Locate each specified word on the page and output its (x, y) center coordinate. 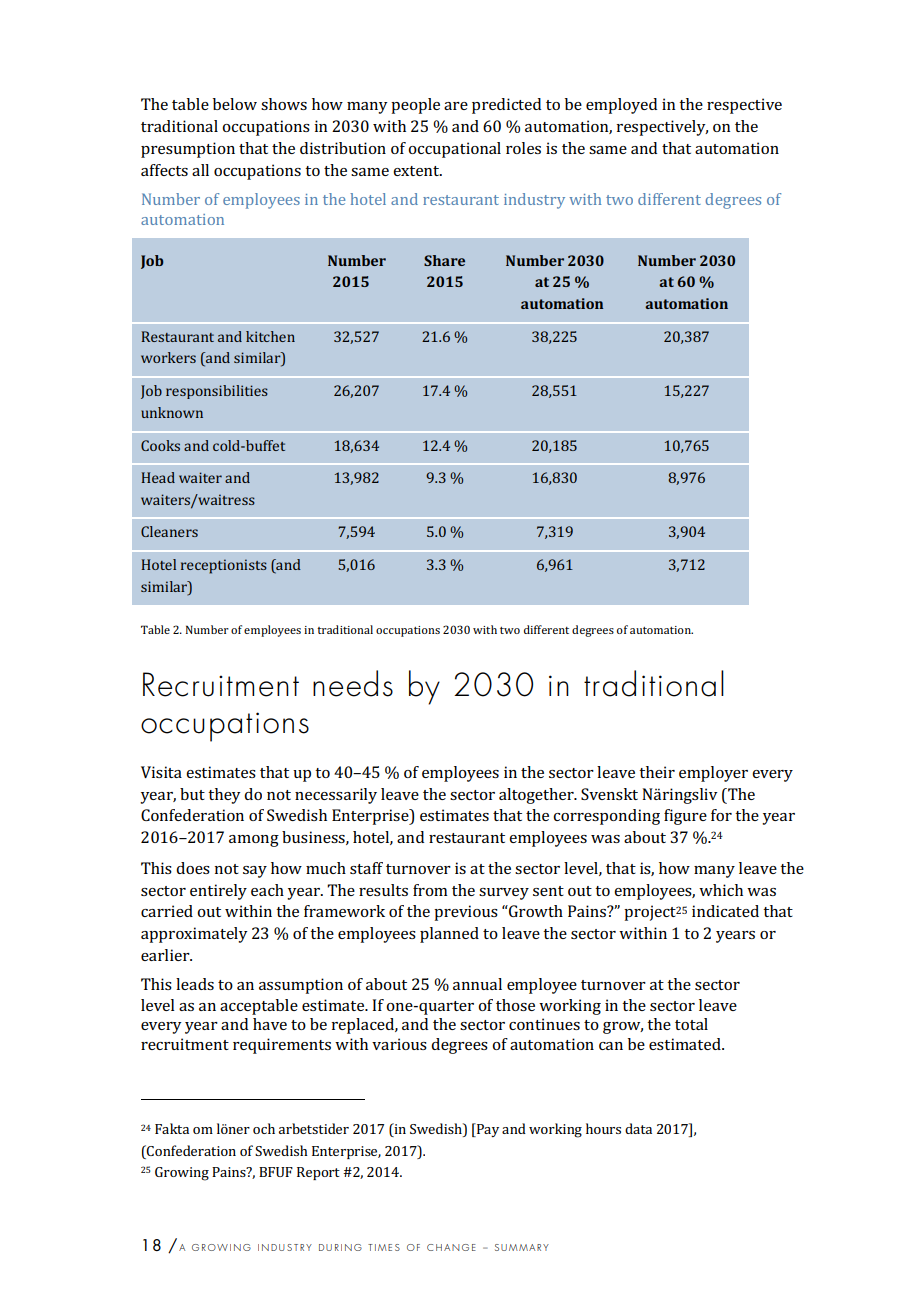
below (235, 104)
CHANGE (451, 1247)
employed (621, 106)
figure (685, 817)
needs (353, 683)
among (254, 841)
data (638, 1128)
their (657, 772)
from (430, 890)
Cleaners (169, 531)
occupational (454, 150)
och (264, 1128)
